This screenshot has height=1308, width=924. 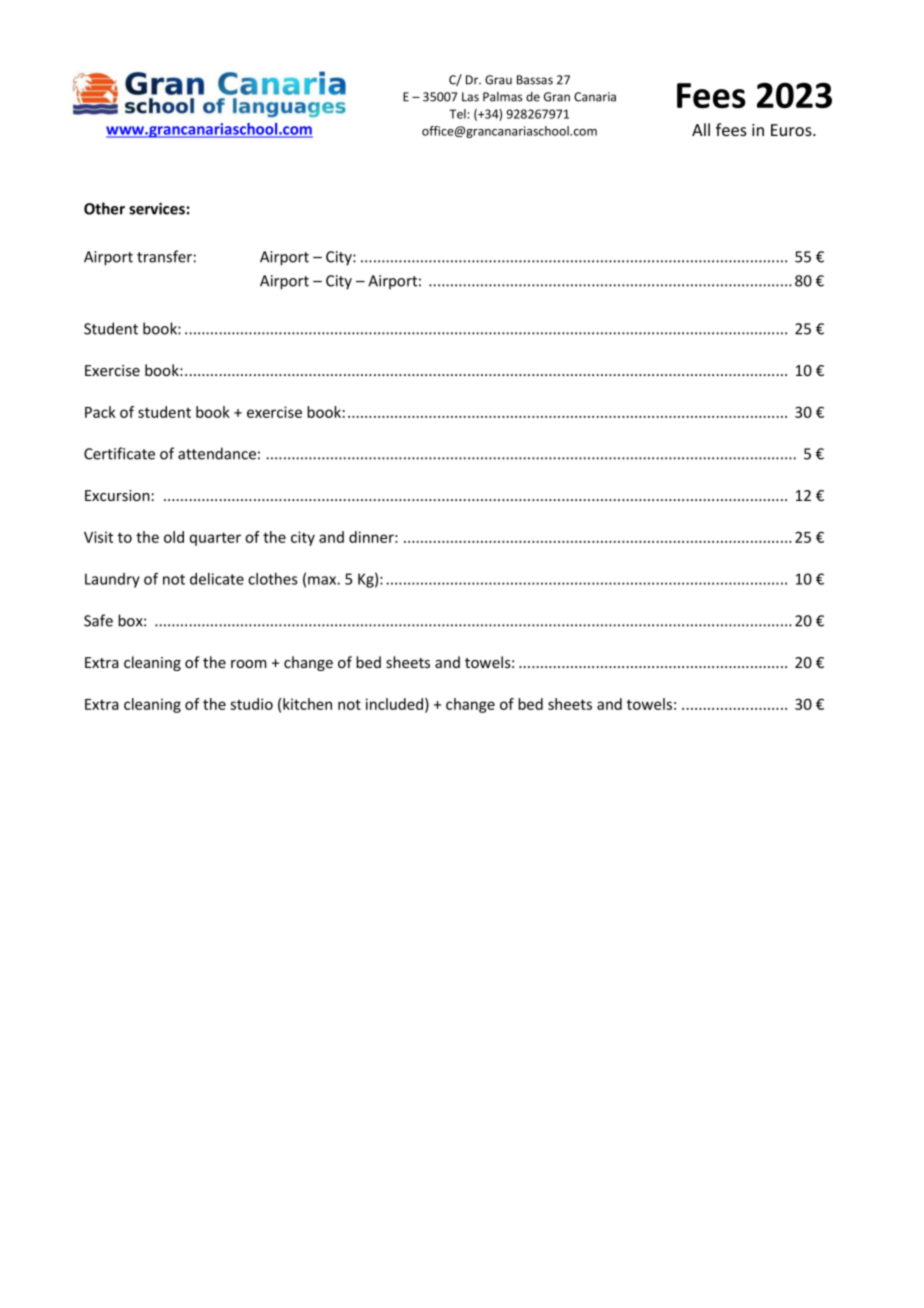 What do you see at coordinates (174, 537) in the screenshot?
I see `old` at bounding box center [174, 537].
